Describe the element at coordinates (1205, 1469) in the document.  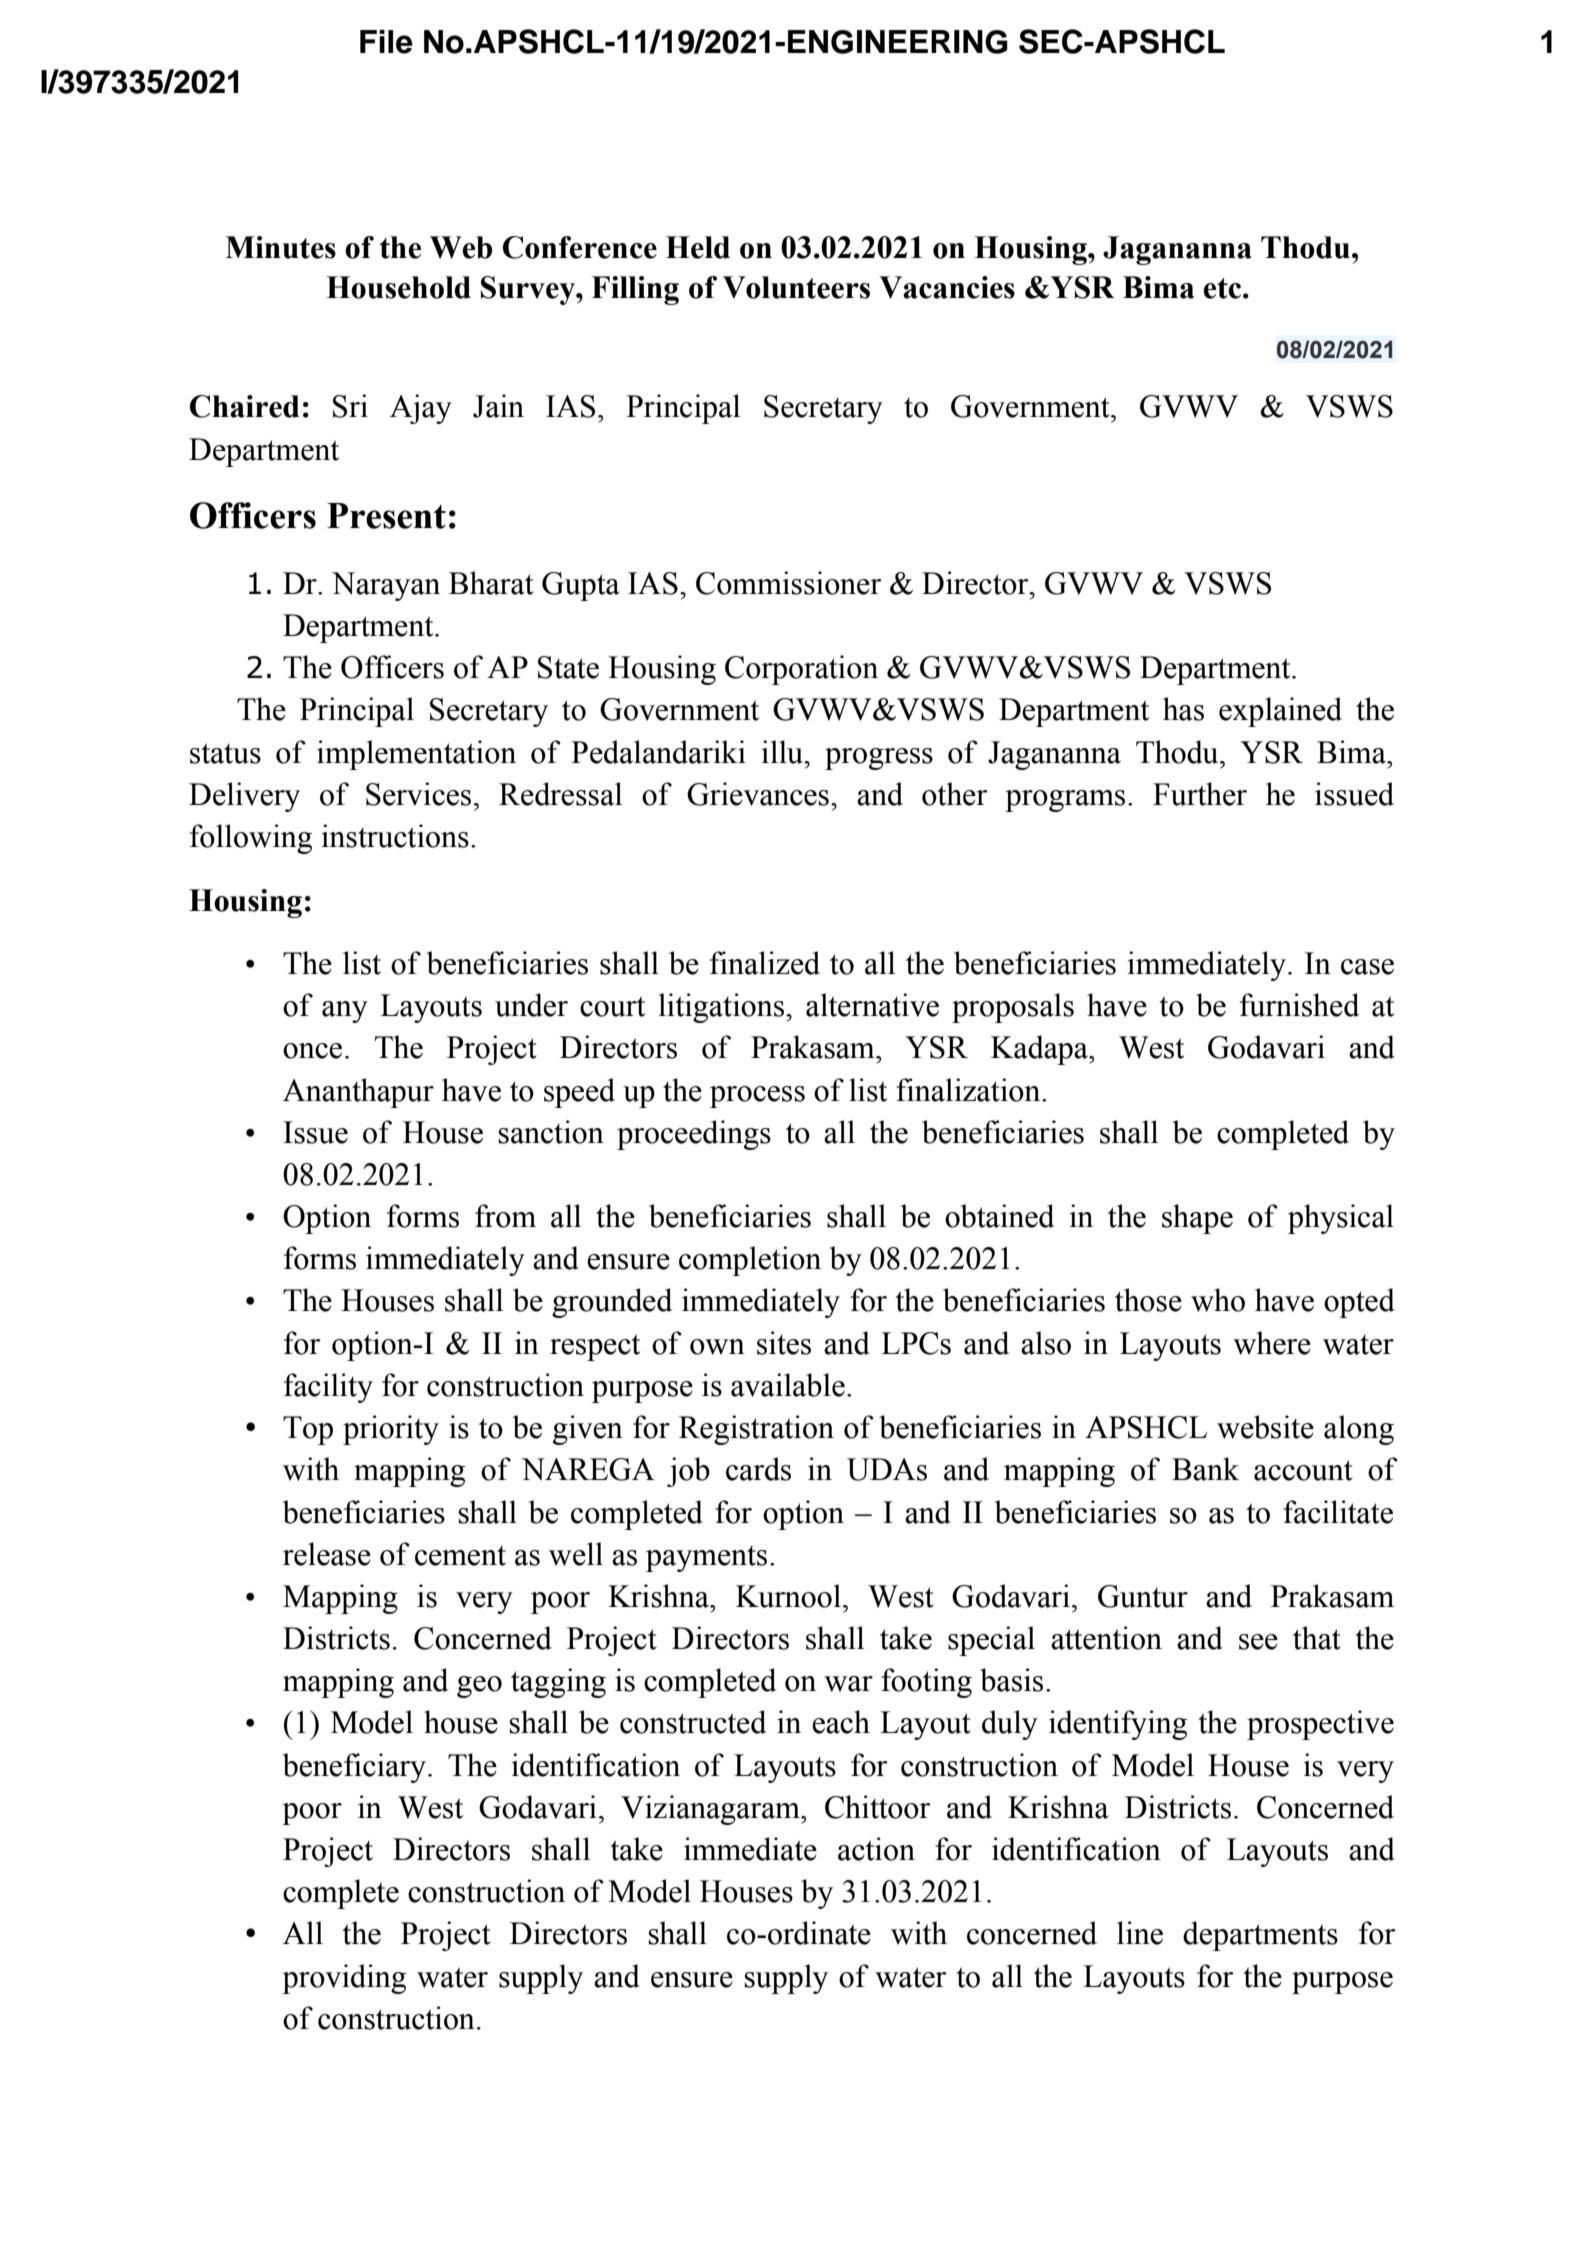
I see `Bank` at that location.
